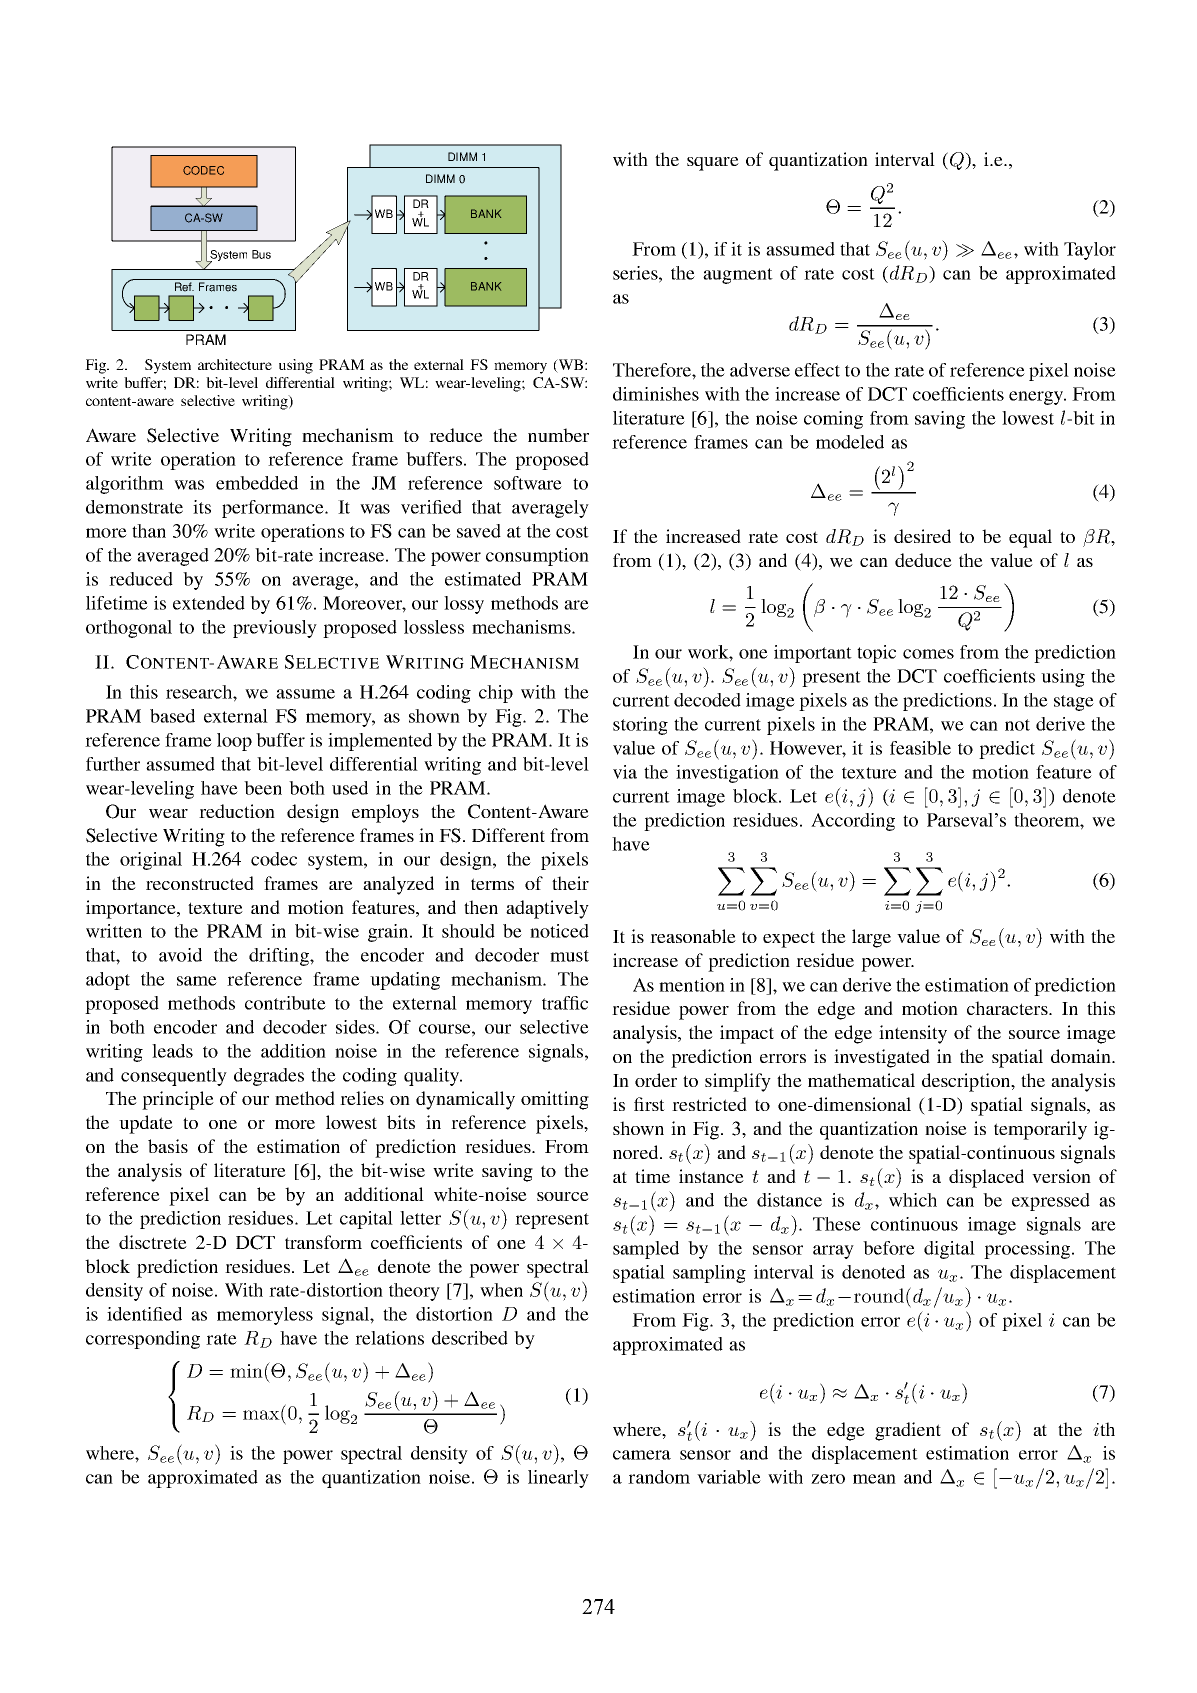 The width and height of the screenshot is (1197, 1693). What do you see at coordinates (257, 483) in the screenshot?
I see `embedded` at bounding box center [257, 483].
